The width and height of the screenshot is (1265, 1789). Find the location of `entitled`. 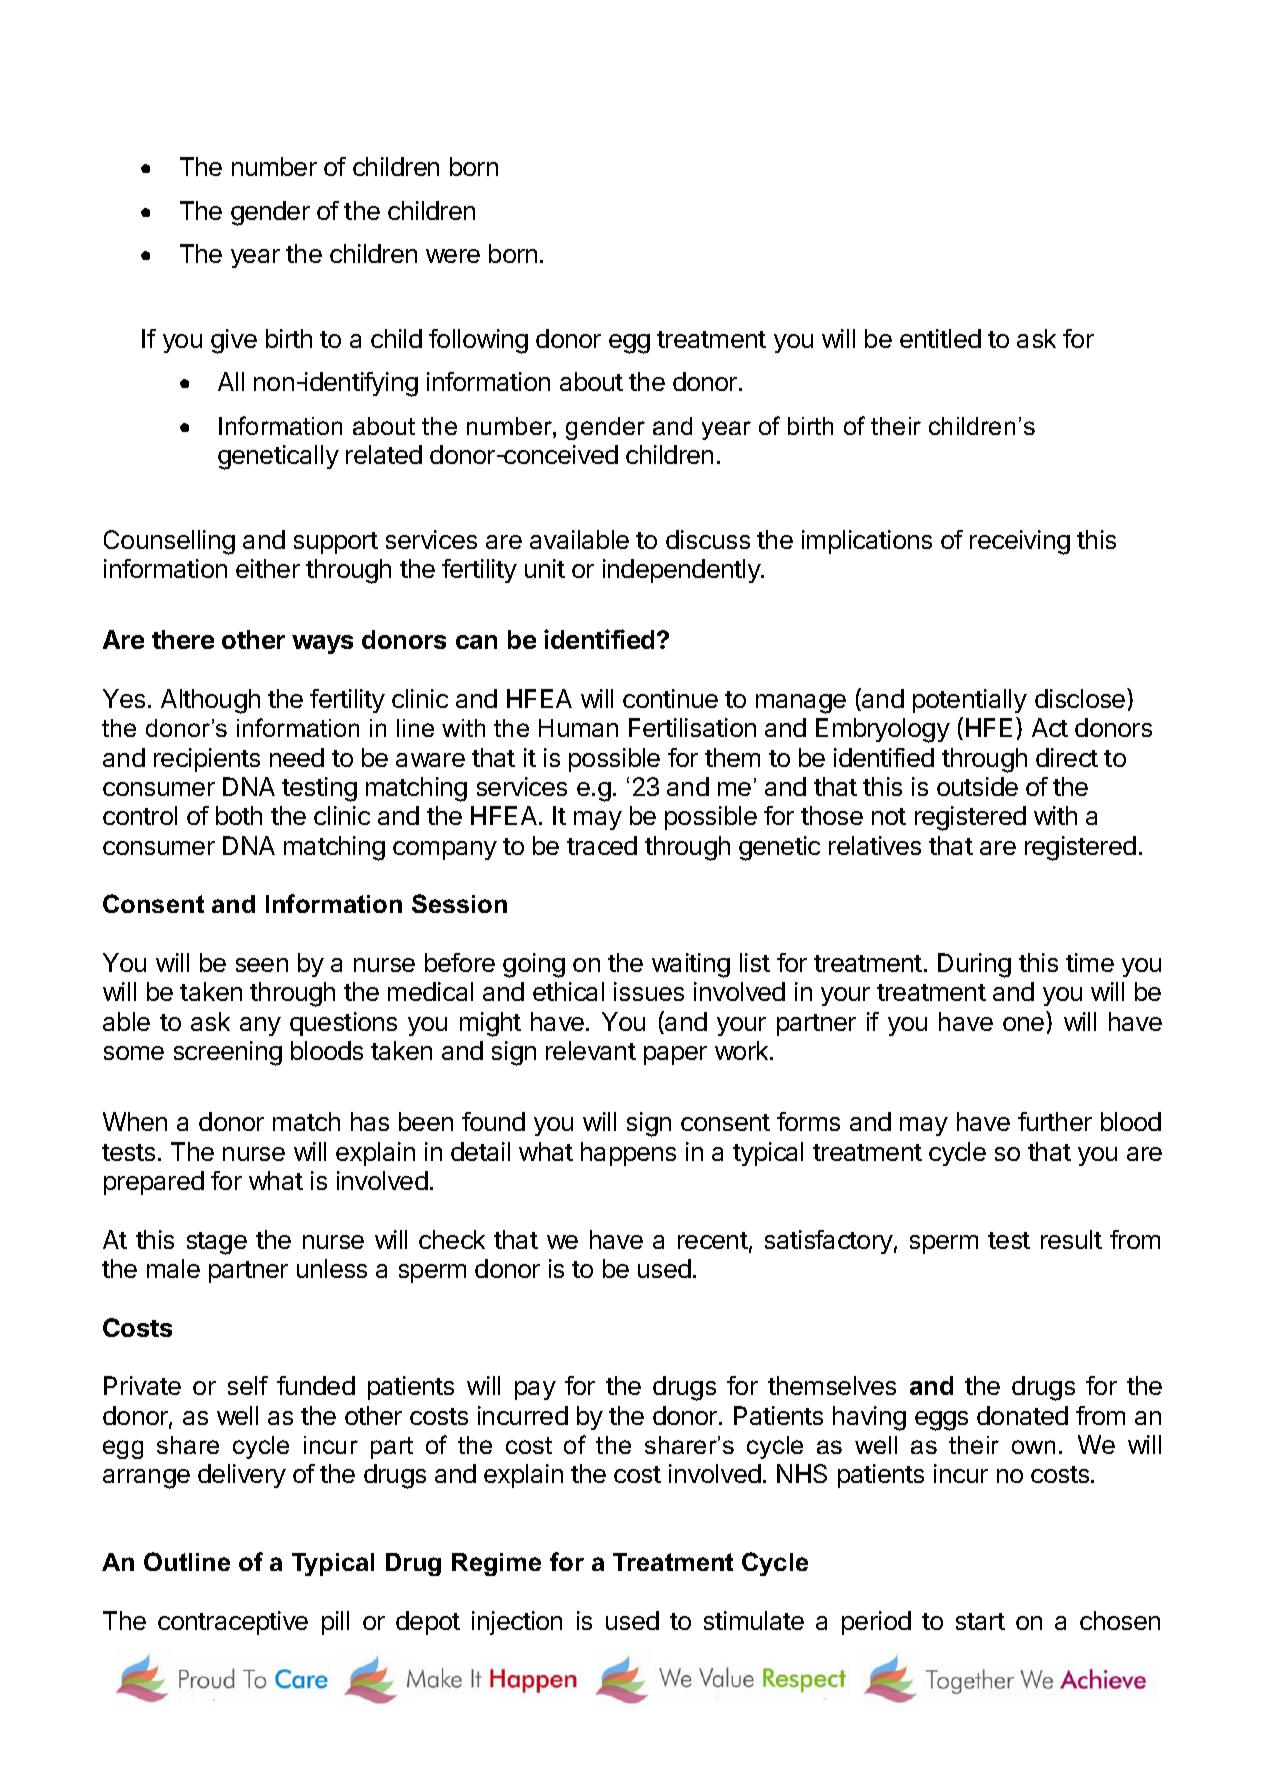

entitled is located at coordinates (940, 338).
